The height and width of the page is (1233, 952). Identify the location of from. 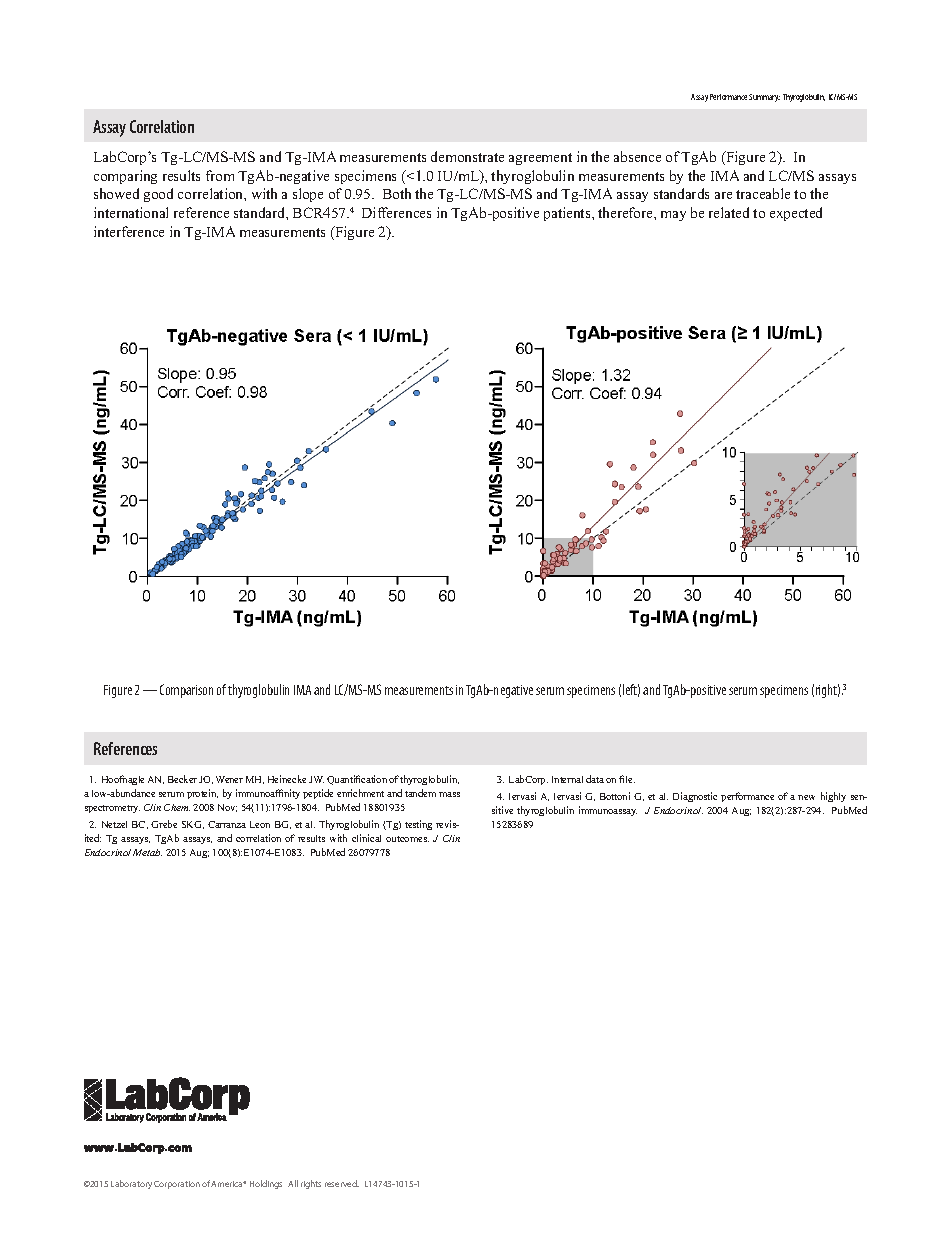
(220, 175).
